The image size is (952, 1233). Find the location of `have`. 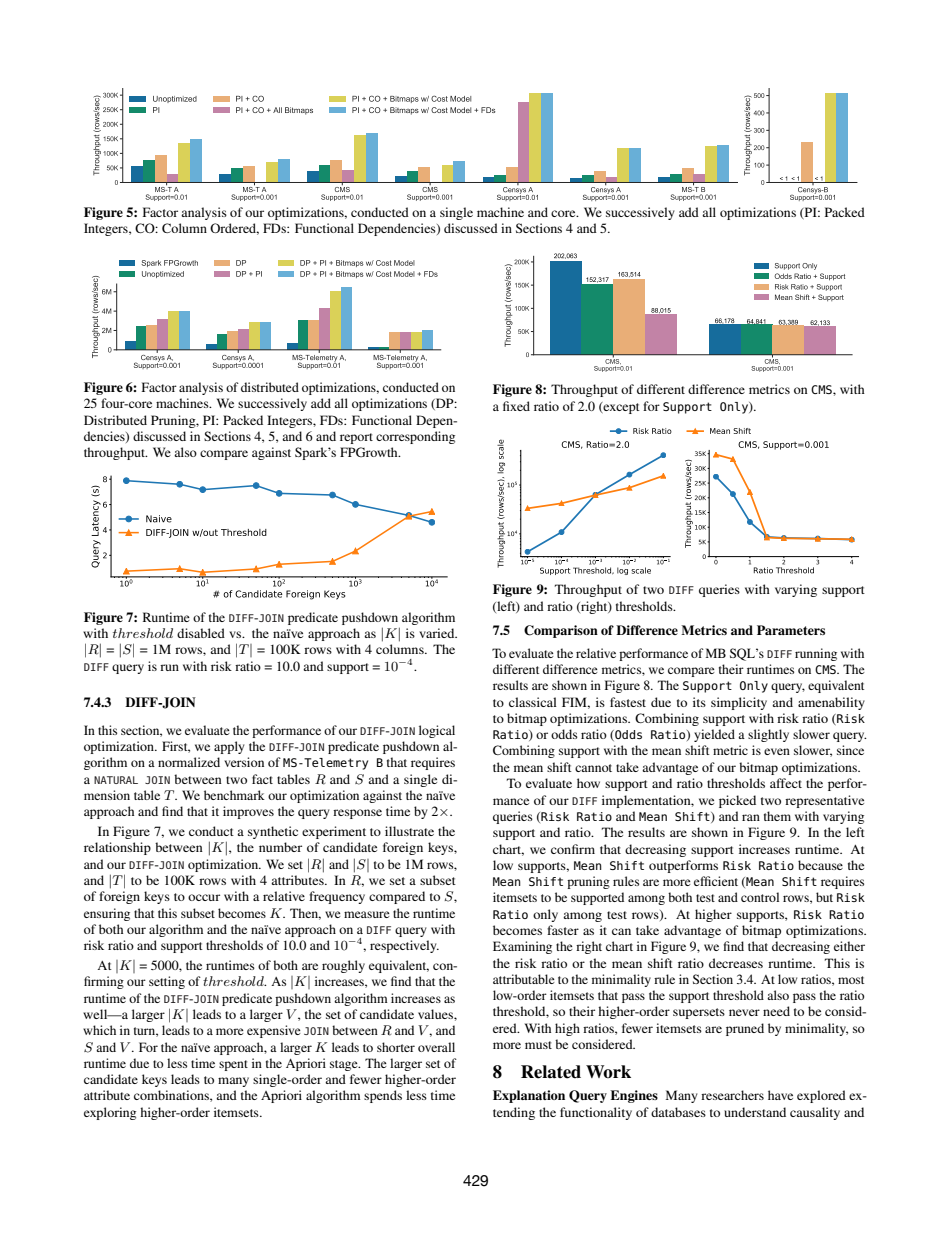

have is located at coordinates (780, 1095).
